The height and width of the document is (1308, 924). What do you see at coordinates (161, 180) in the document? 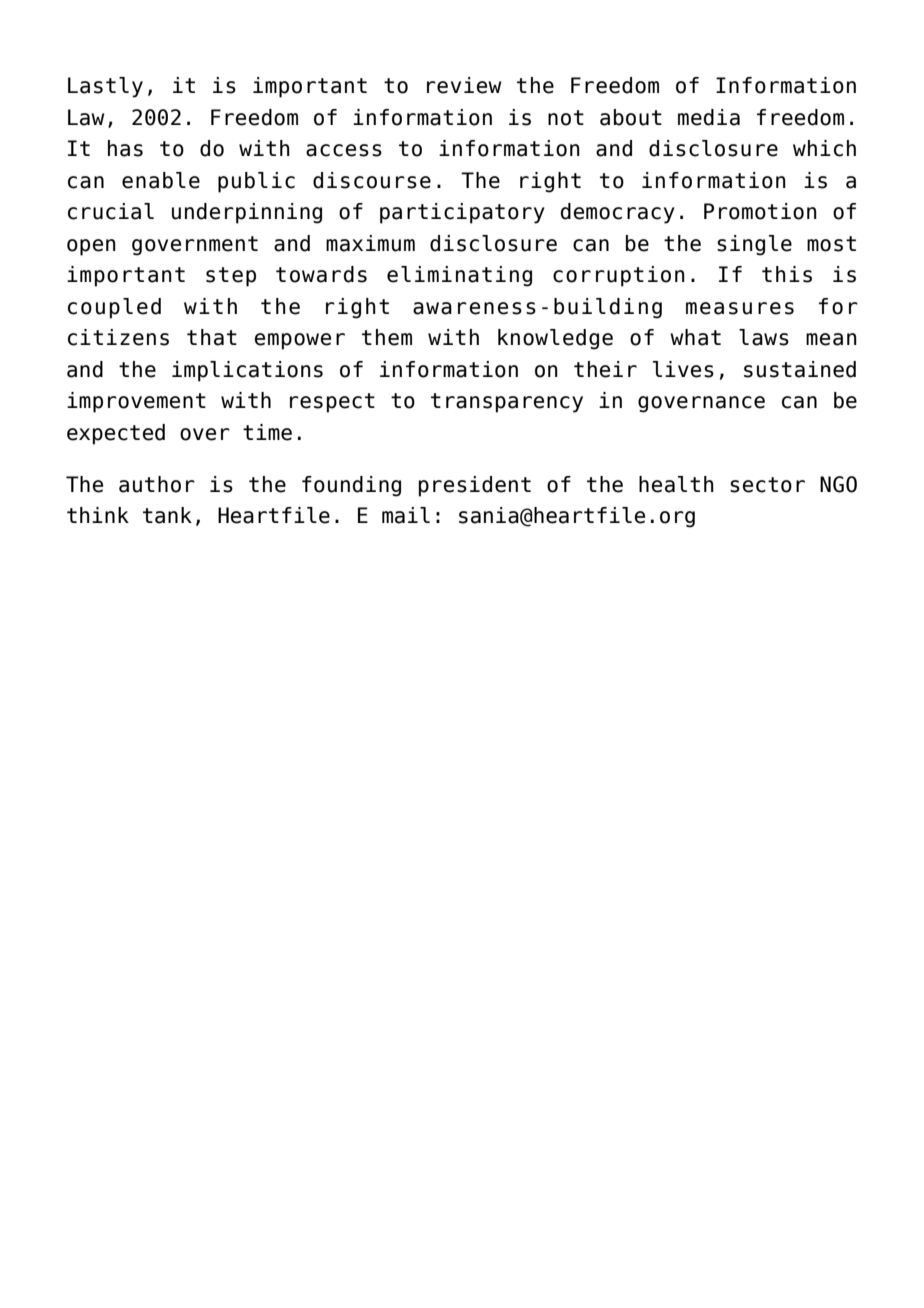
I see `enable` at bounding box center [161, 180].
